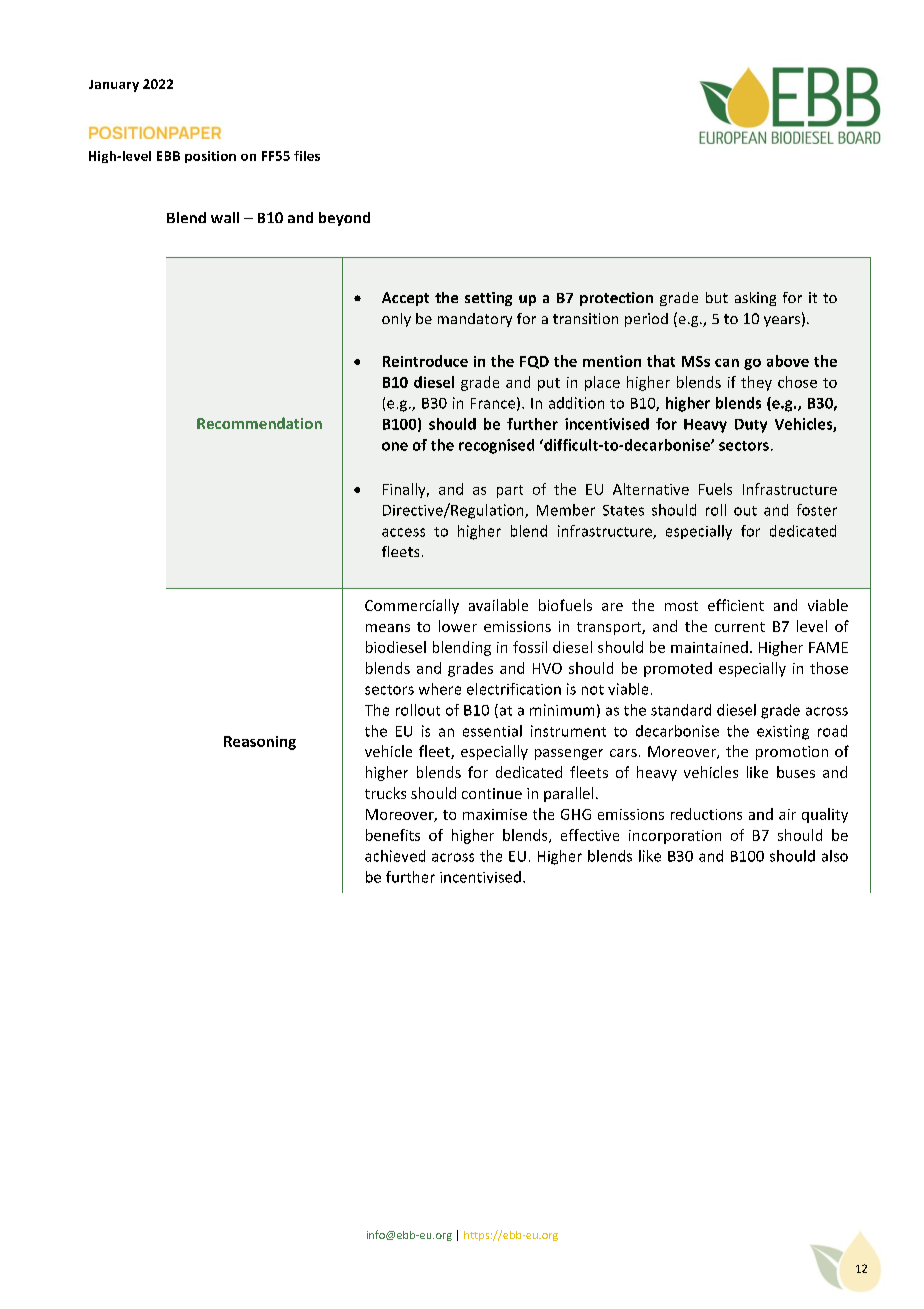  Describe the element at coordinates (210, 157) in the document. I see `position` at that location.
